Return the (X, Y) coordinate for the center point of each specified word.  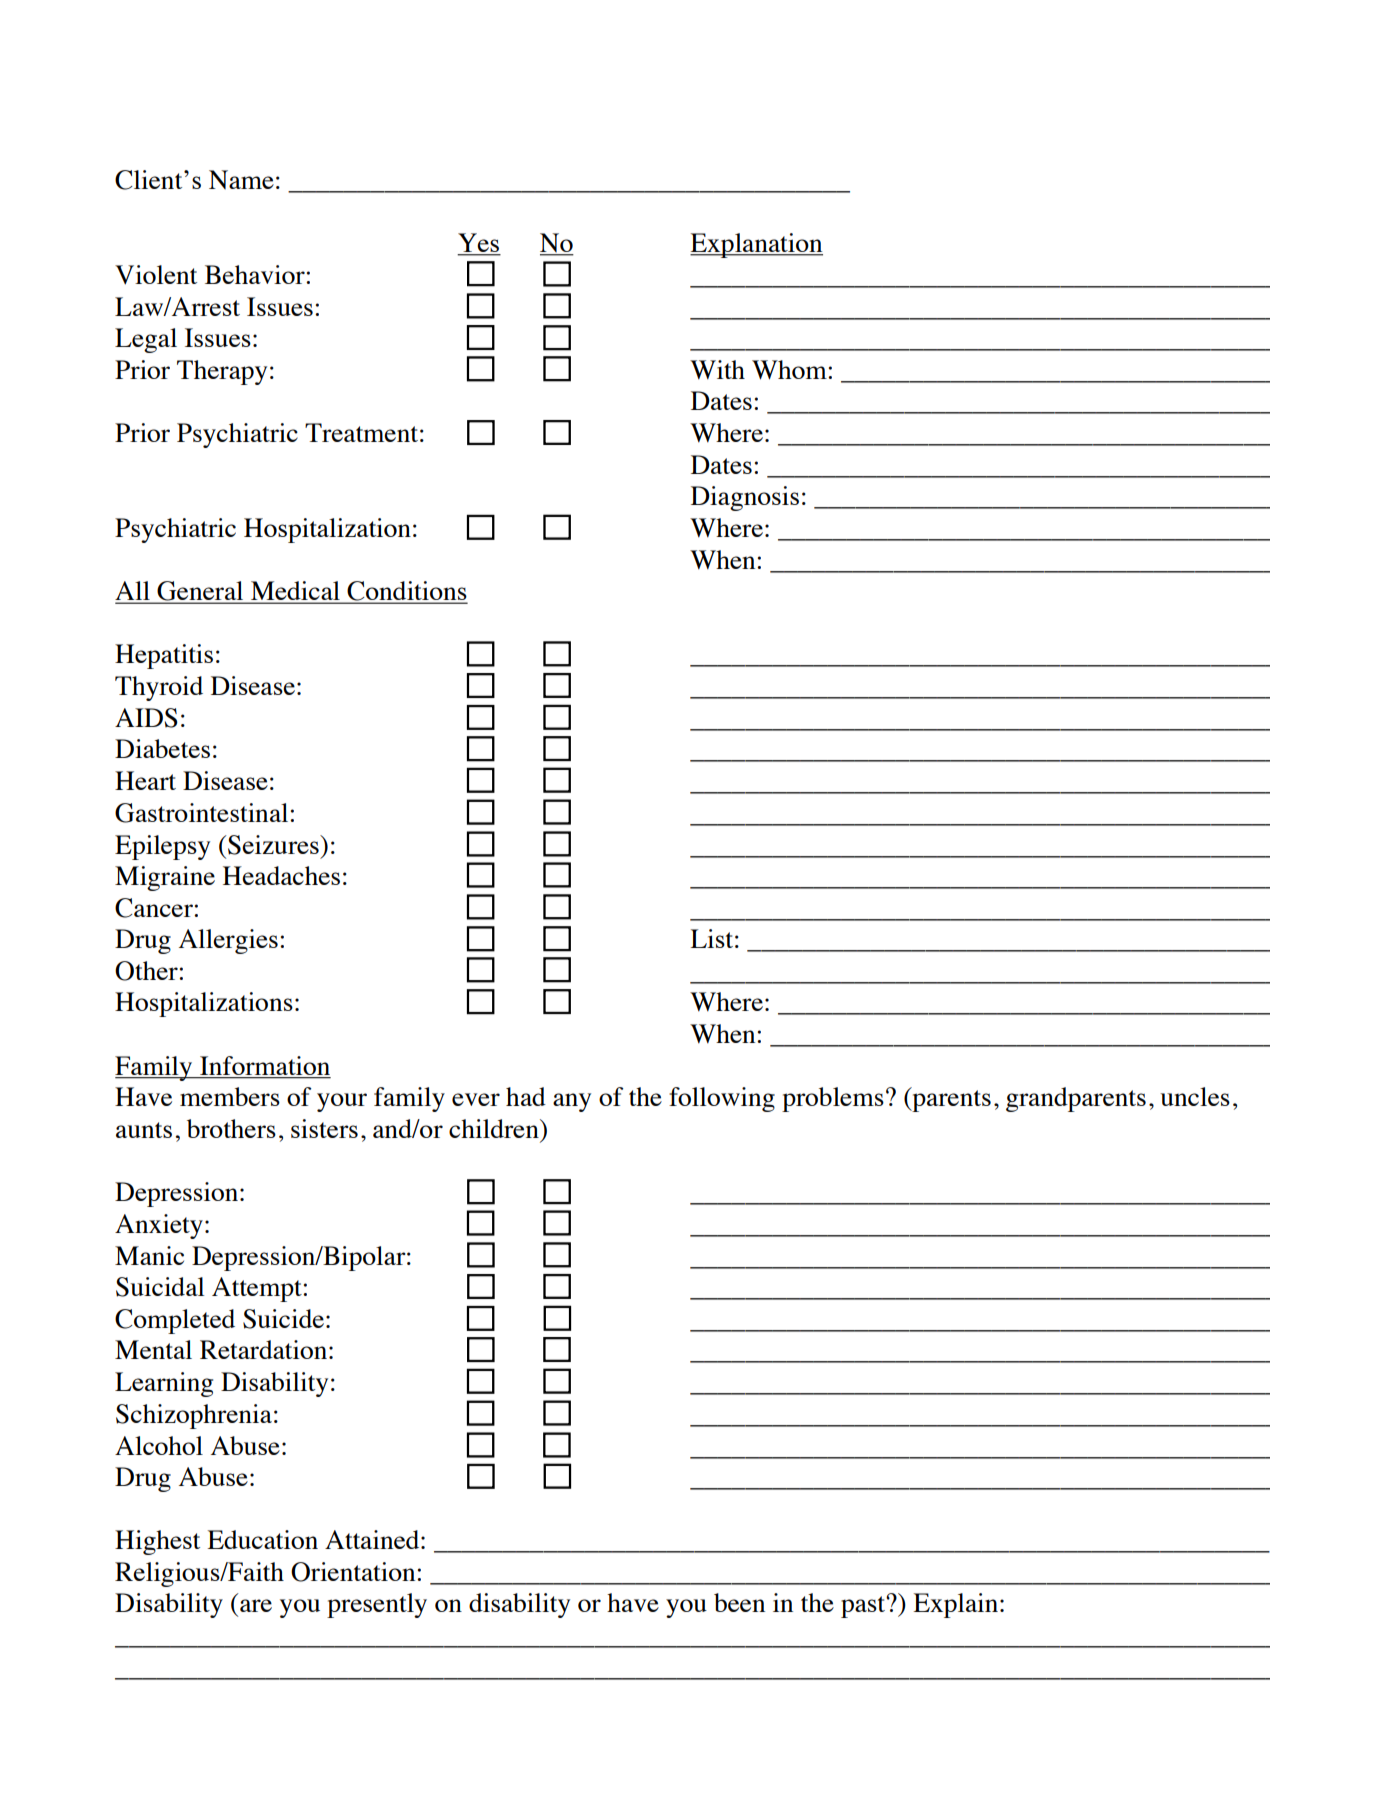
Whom (790, 370)
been (739, 1602)
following (722, 1099)
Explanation (756, 245)
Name (241, 179)
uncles (1195, 1096)
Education (262, 1539)
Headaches (281, 875)
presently (377, 1605)
